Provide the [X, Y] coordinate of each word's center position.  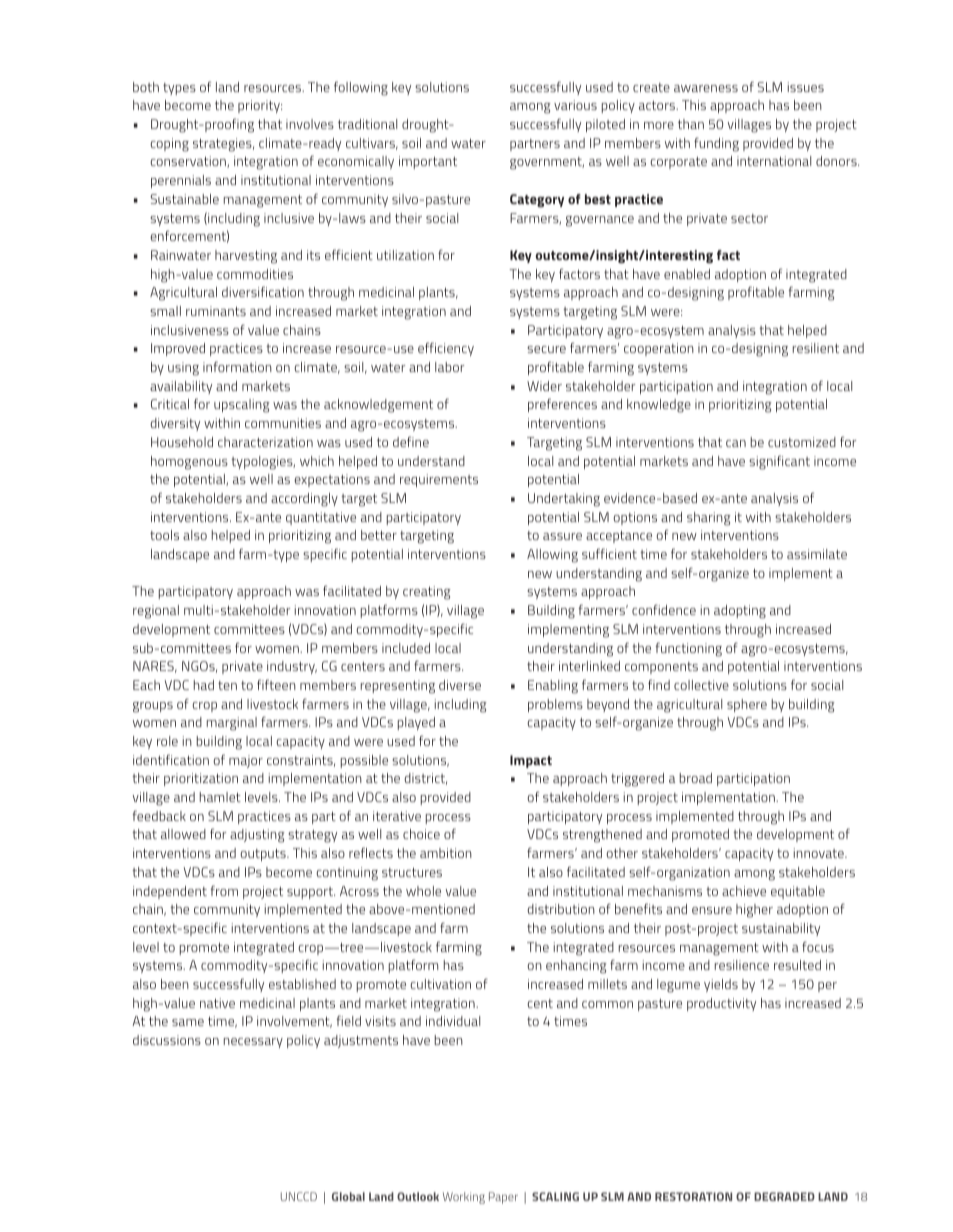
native [217, 1003]
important [428, 162]
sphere [747, 705]
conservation [189, 162]
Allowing [552, 556]
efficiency [446, 349]
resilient [816, 348]
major [246, 761]
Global [348, 1196]
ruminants [216, 311]
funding [716, 144]
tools [164, 535]
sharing [709, 519]
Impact [531, 761]
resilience [742, 965]
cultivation [440, 984]
